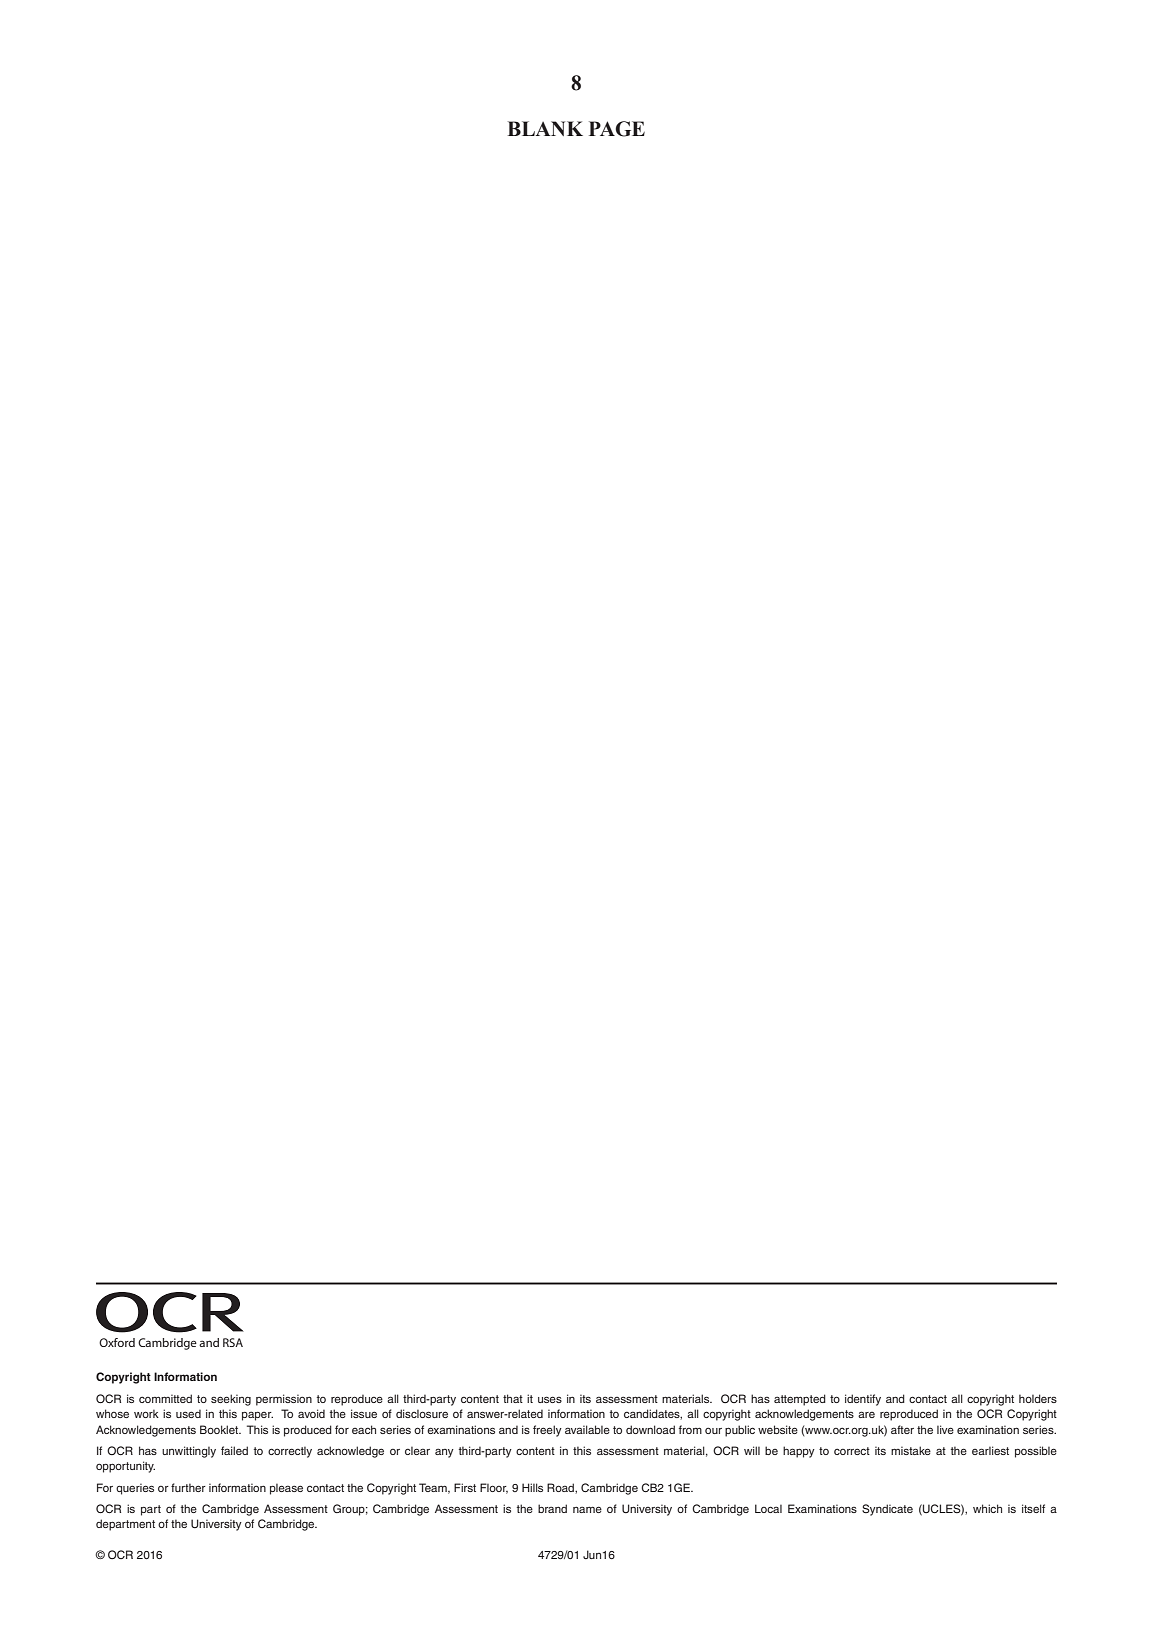  What do you see at coordinates (866, 1414) in the image?
I see `are` at bounding box center [866, 1414].
